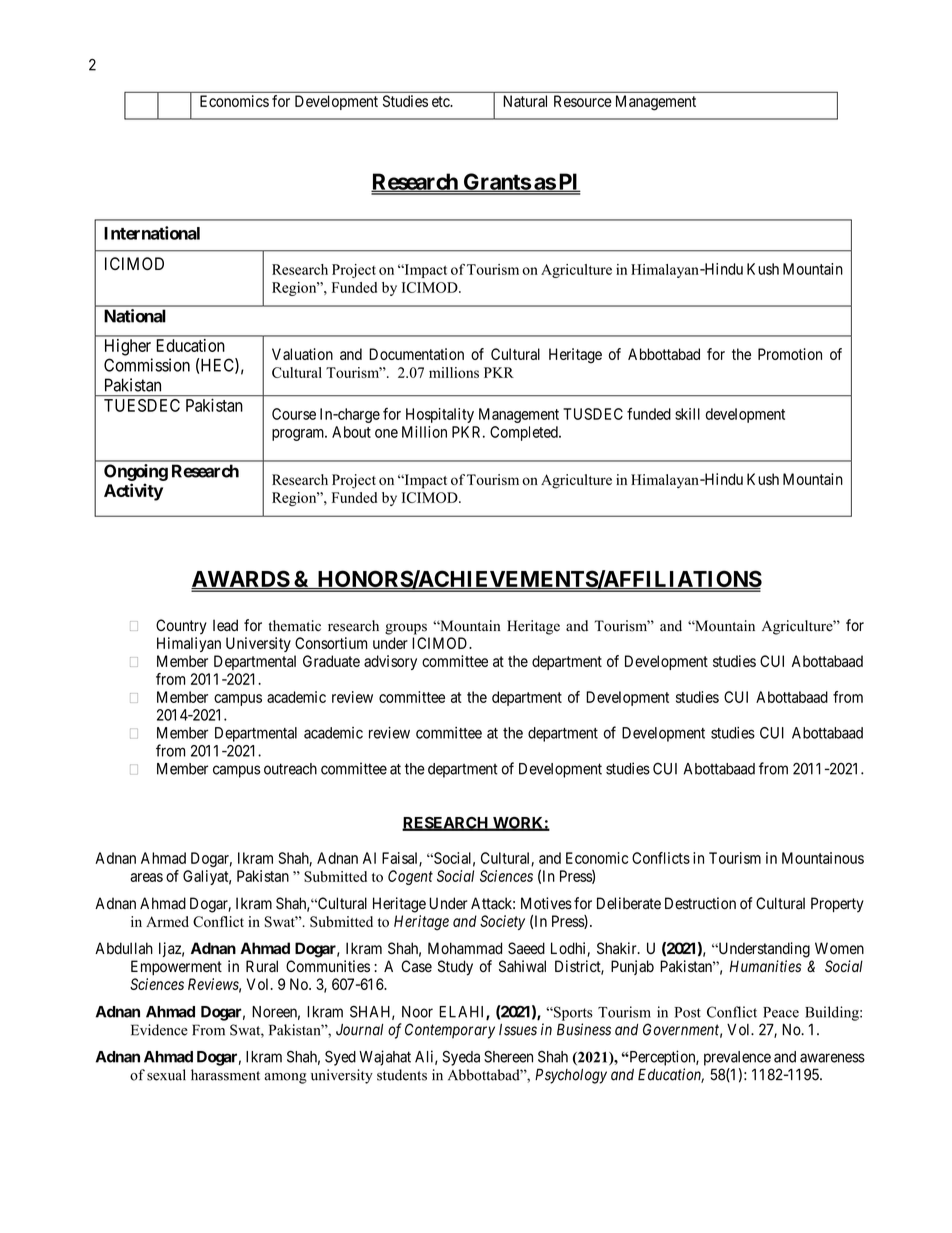 This screenshot has width=952, height=1233. Describe the element at coordinates (390, 662) in the screenshot. I see `advisory` at that location.
